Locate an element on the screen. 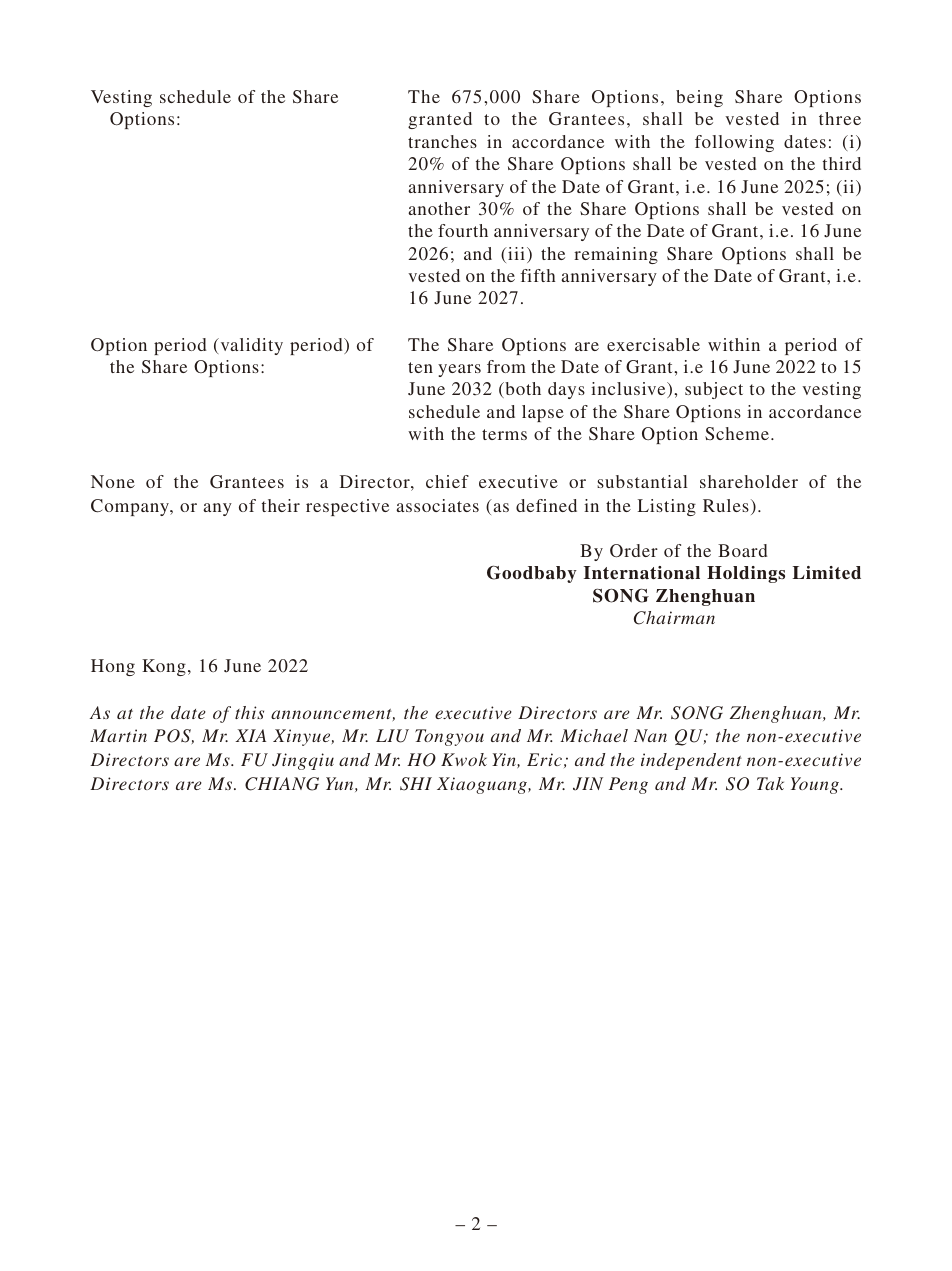  remaining is located at coordinates (616, 255).
